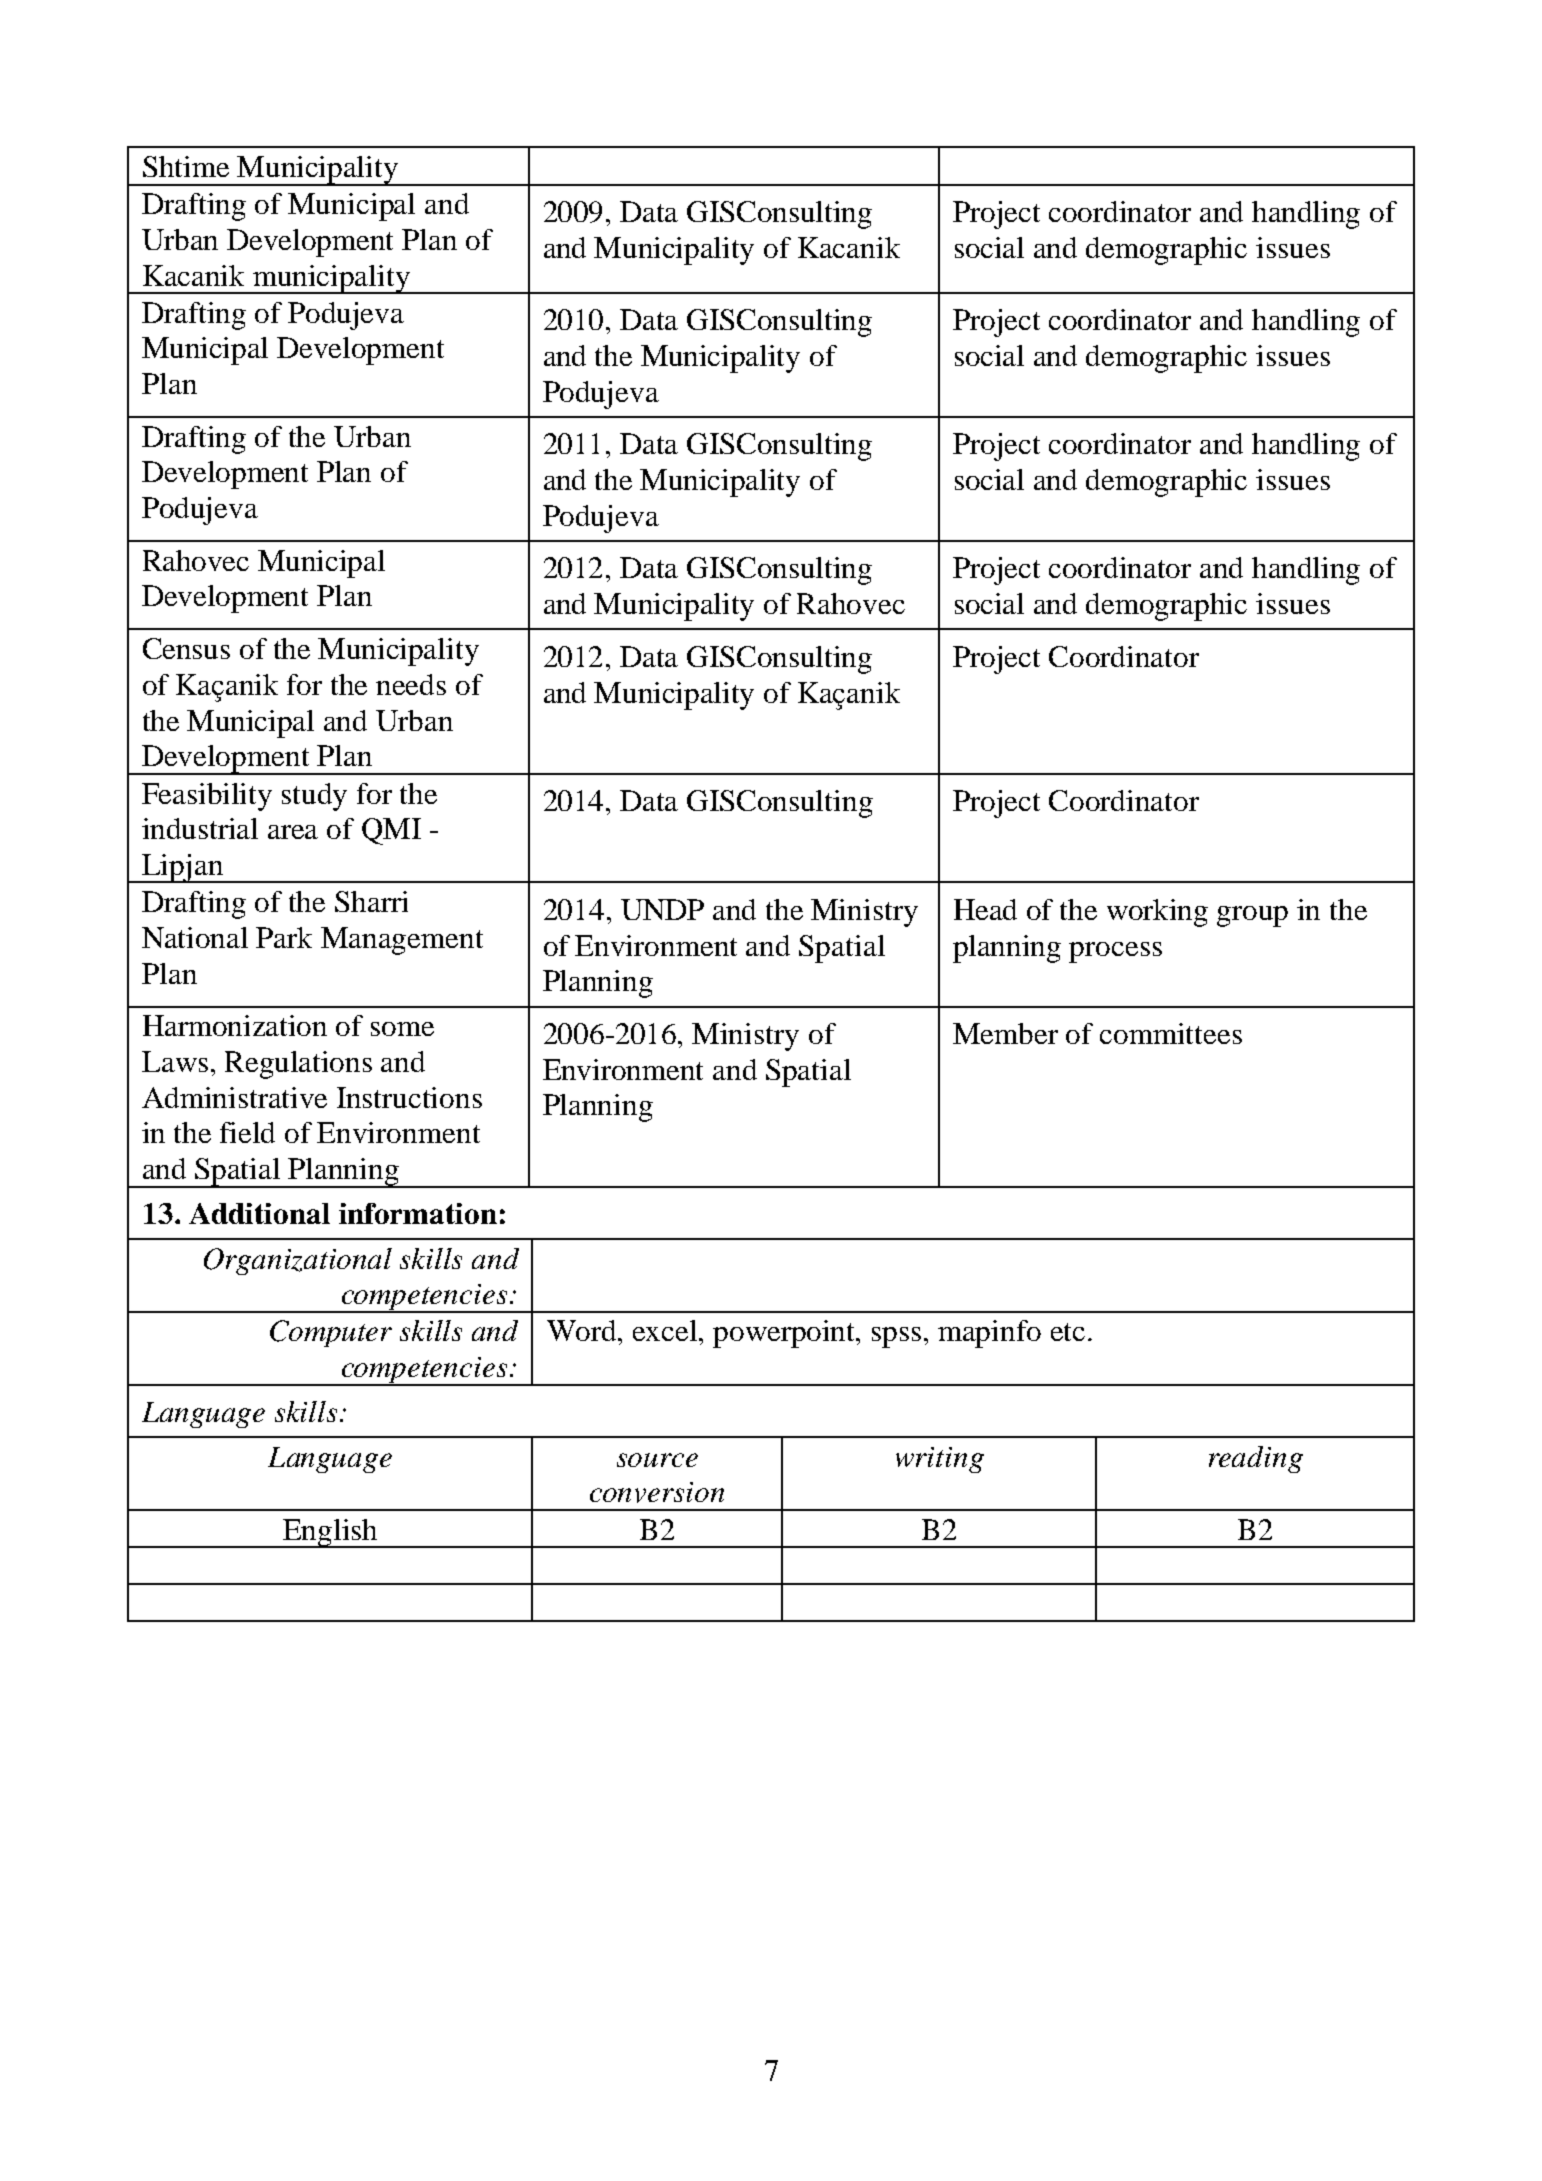 The width and height of the screenshot is (1542, 2181). I want to click on Harmonization, so click(235, 1025).
